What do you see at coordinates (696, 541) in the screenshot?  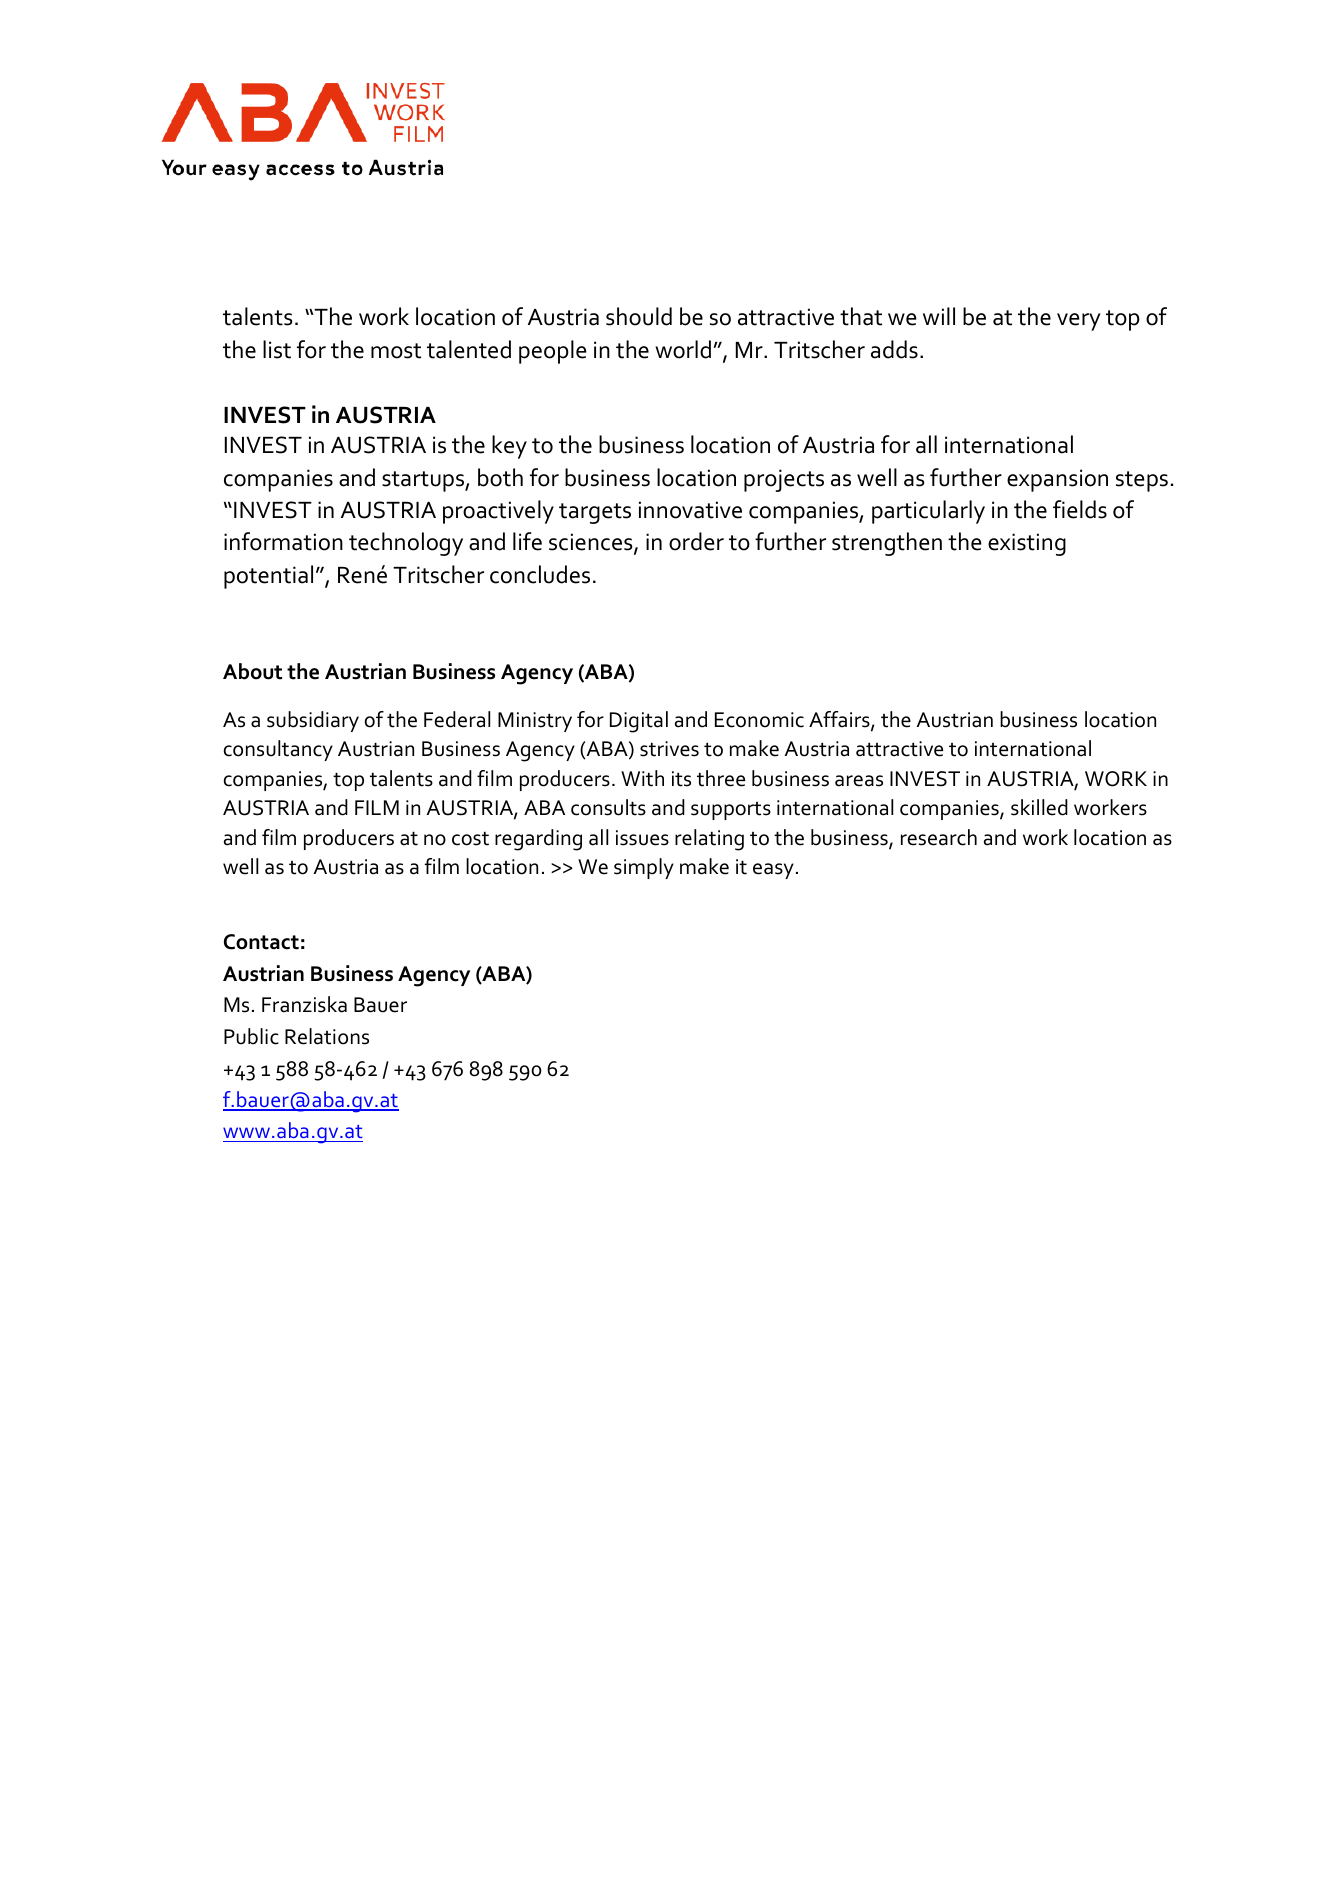 I see `order` at bounding box center [696, 541].
